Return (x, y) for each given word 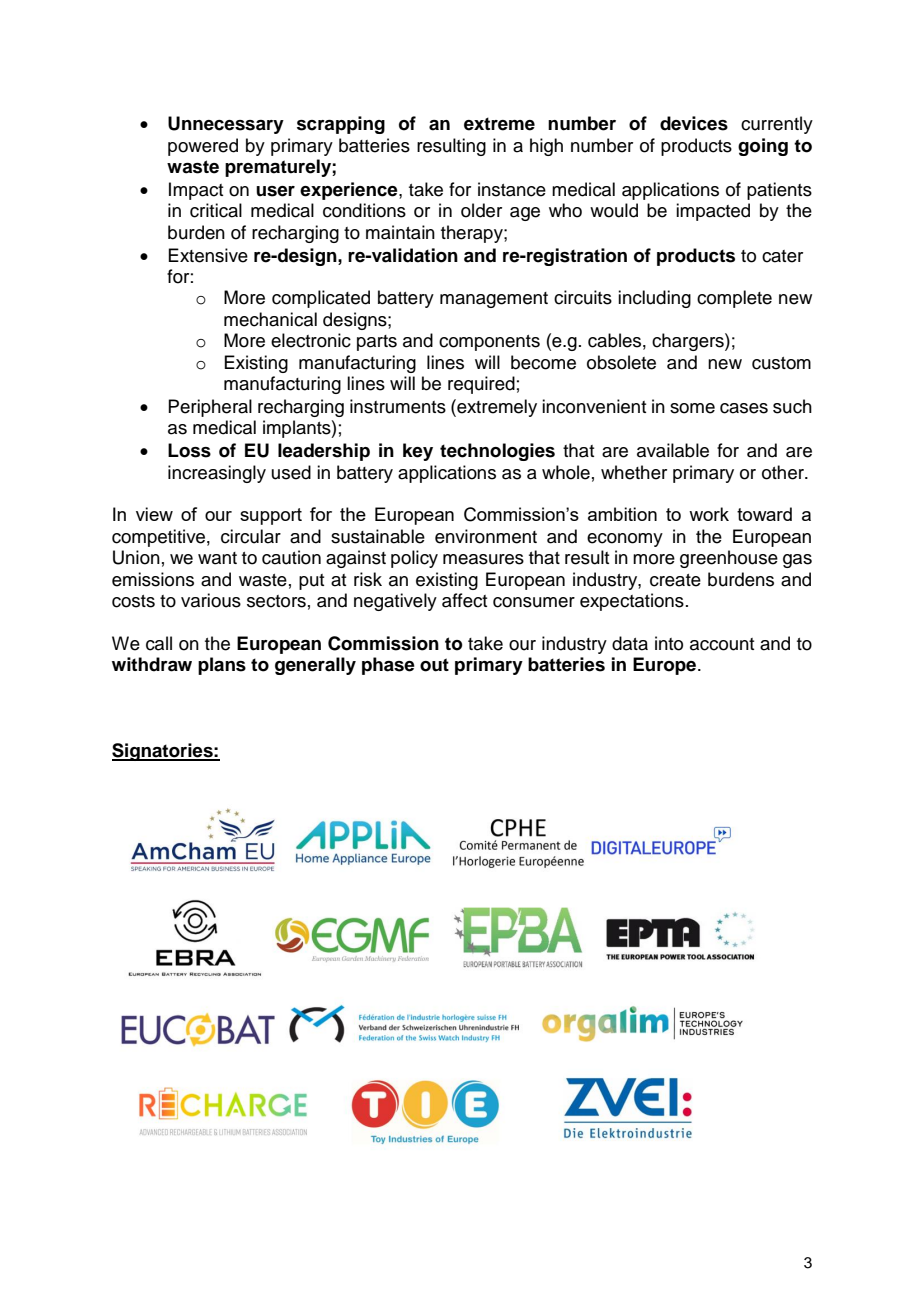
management (494, 300)
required (481, 385)
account (722, 644)
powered (203, 147)
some (692, 408)
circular (251, 536)
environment (486, 536)
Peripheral (210, 408)
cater (782, 256)
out (434, 665)
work (709, 514)
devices (694, 123)
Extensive (208, 255)
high (546, 147)
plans (222, 666)
